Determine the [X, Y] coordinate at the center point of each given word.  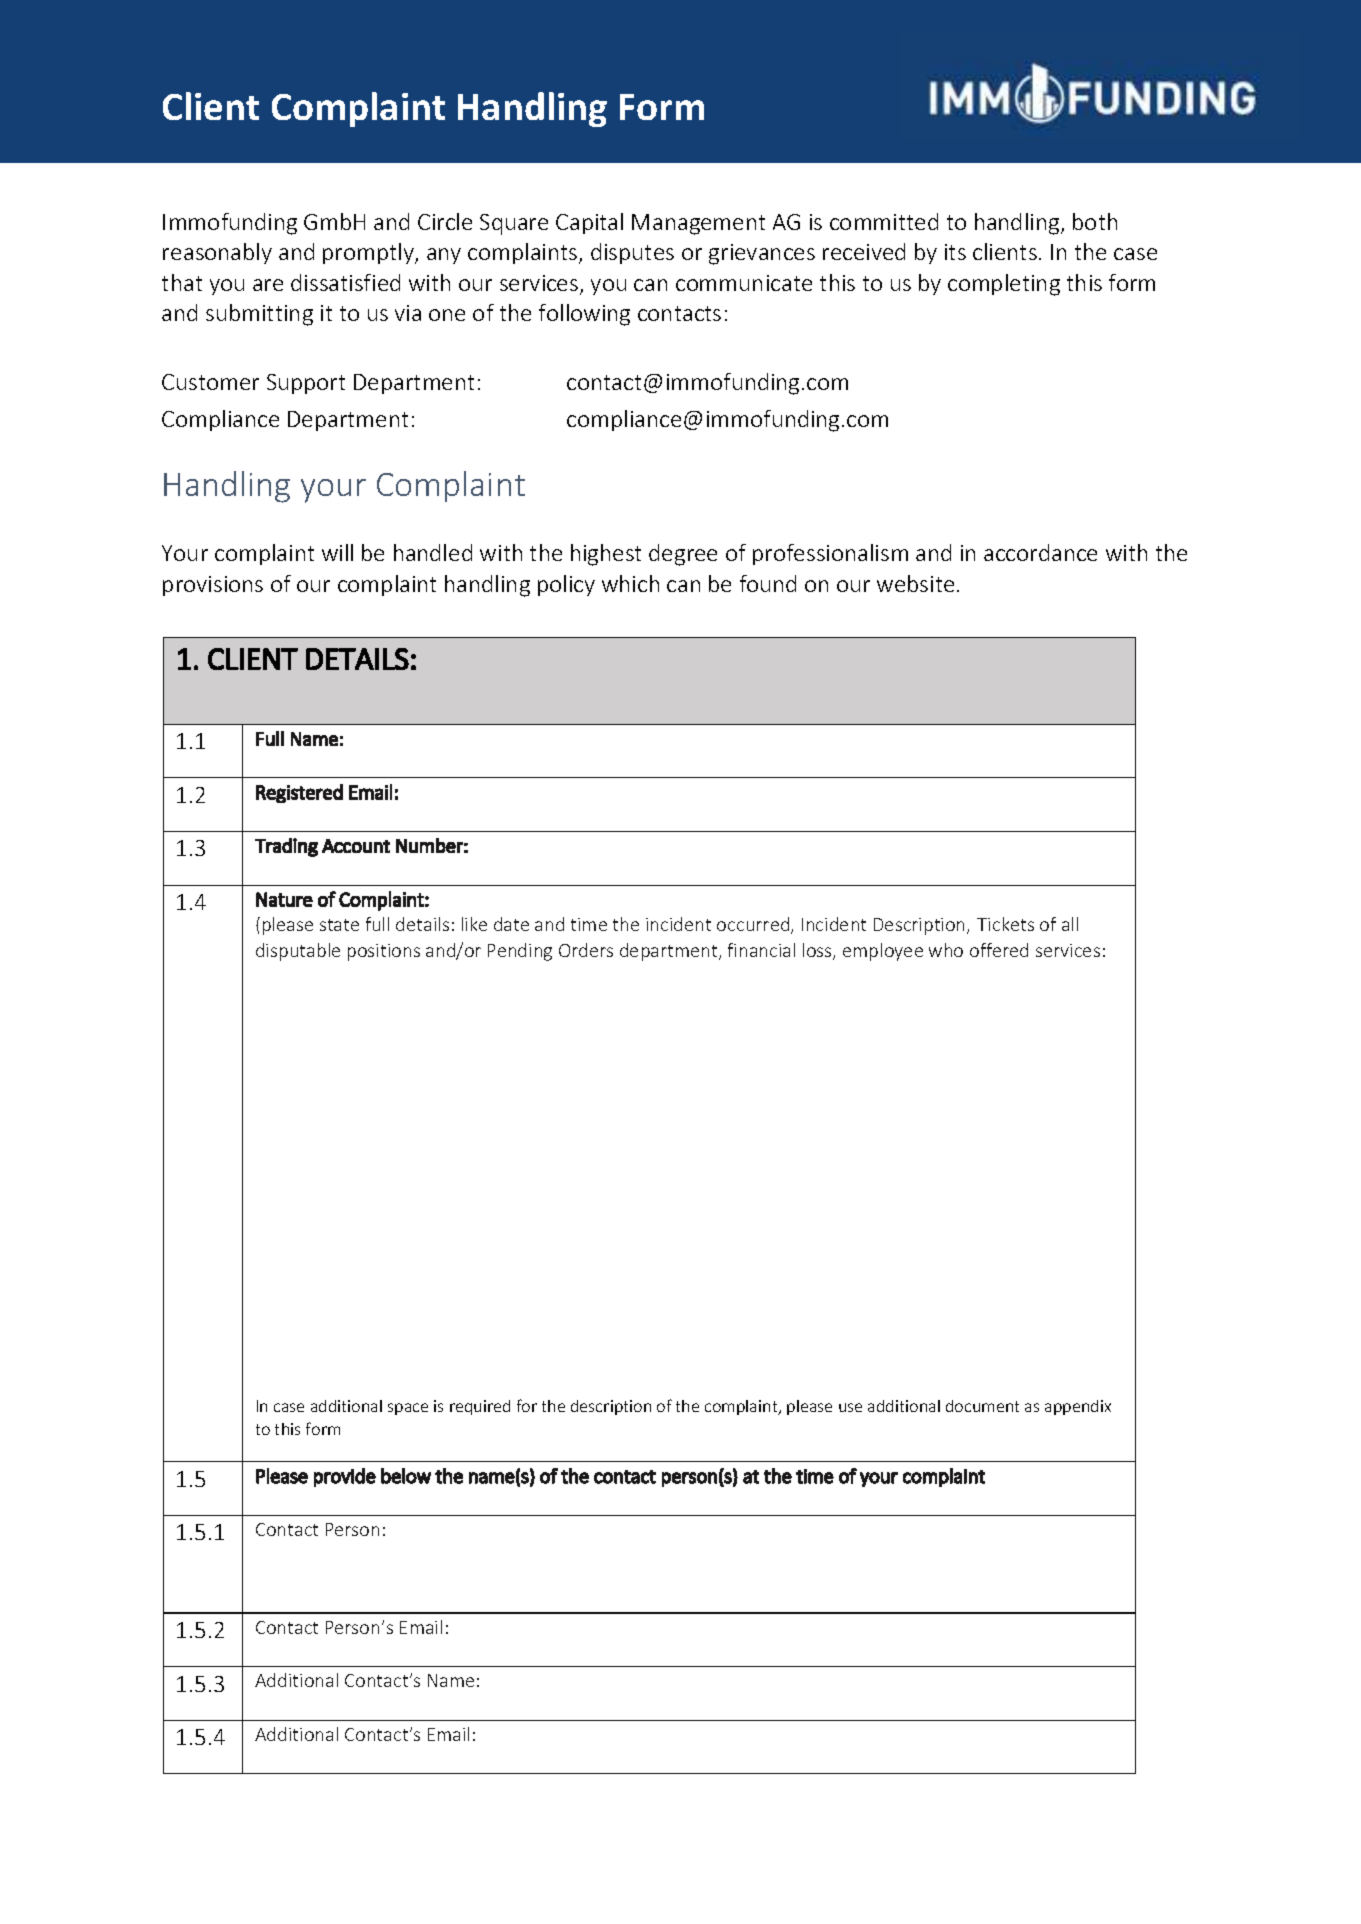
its [955, 252]
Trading [286, 847]
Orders [586, 950]
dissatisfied [345, 282]
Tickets [1005, 924]
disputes [632, 253]
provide [345, 1477]
